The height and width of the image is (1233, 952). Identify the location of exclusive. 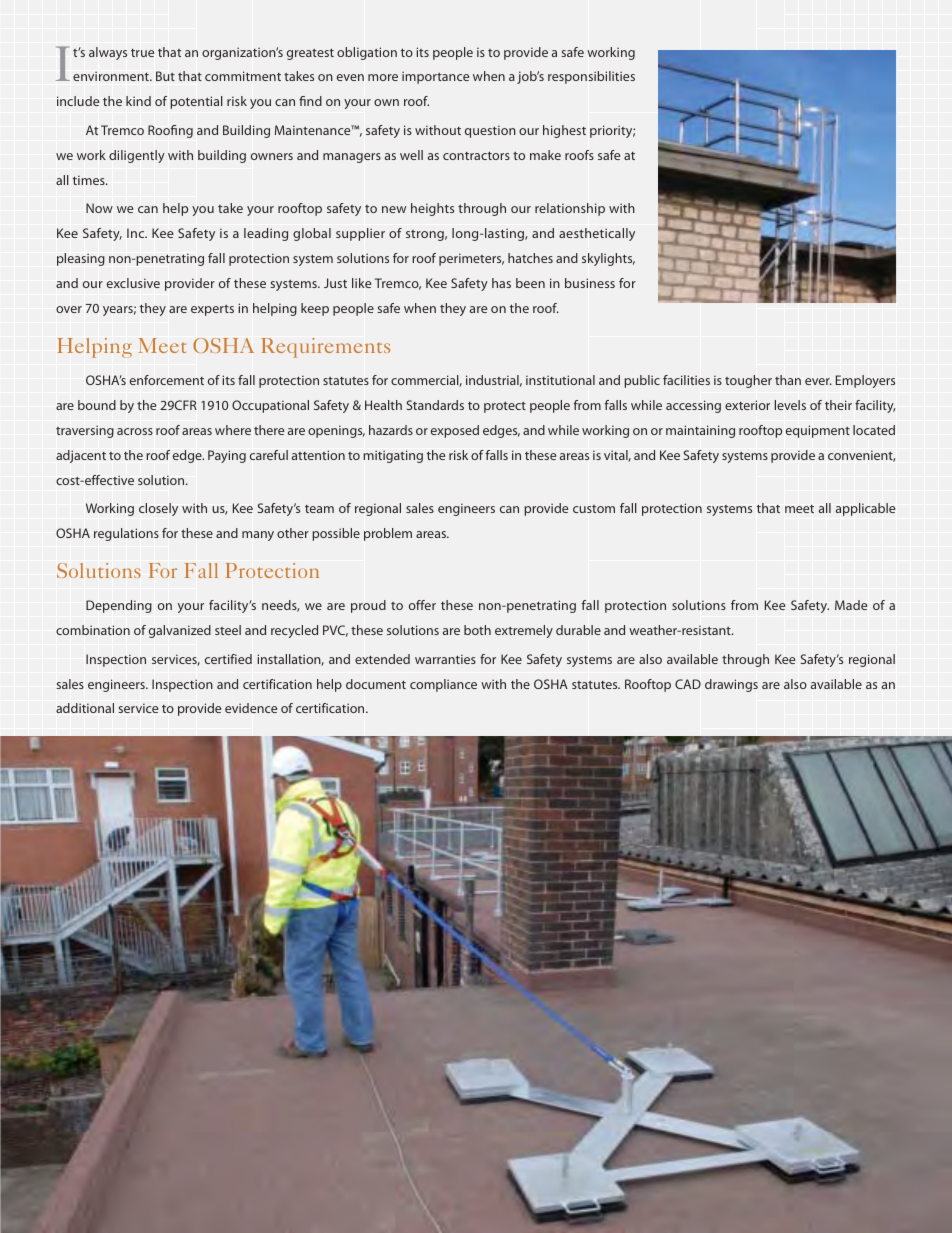
(133, 283).
